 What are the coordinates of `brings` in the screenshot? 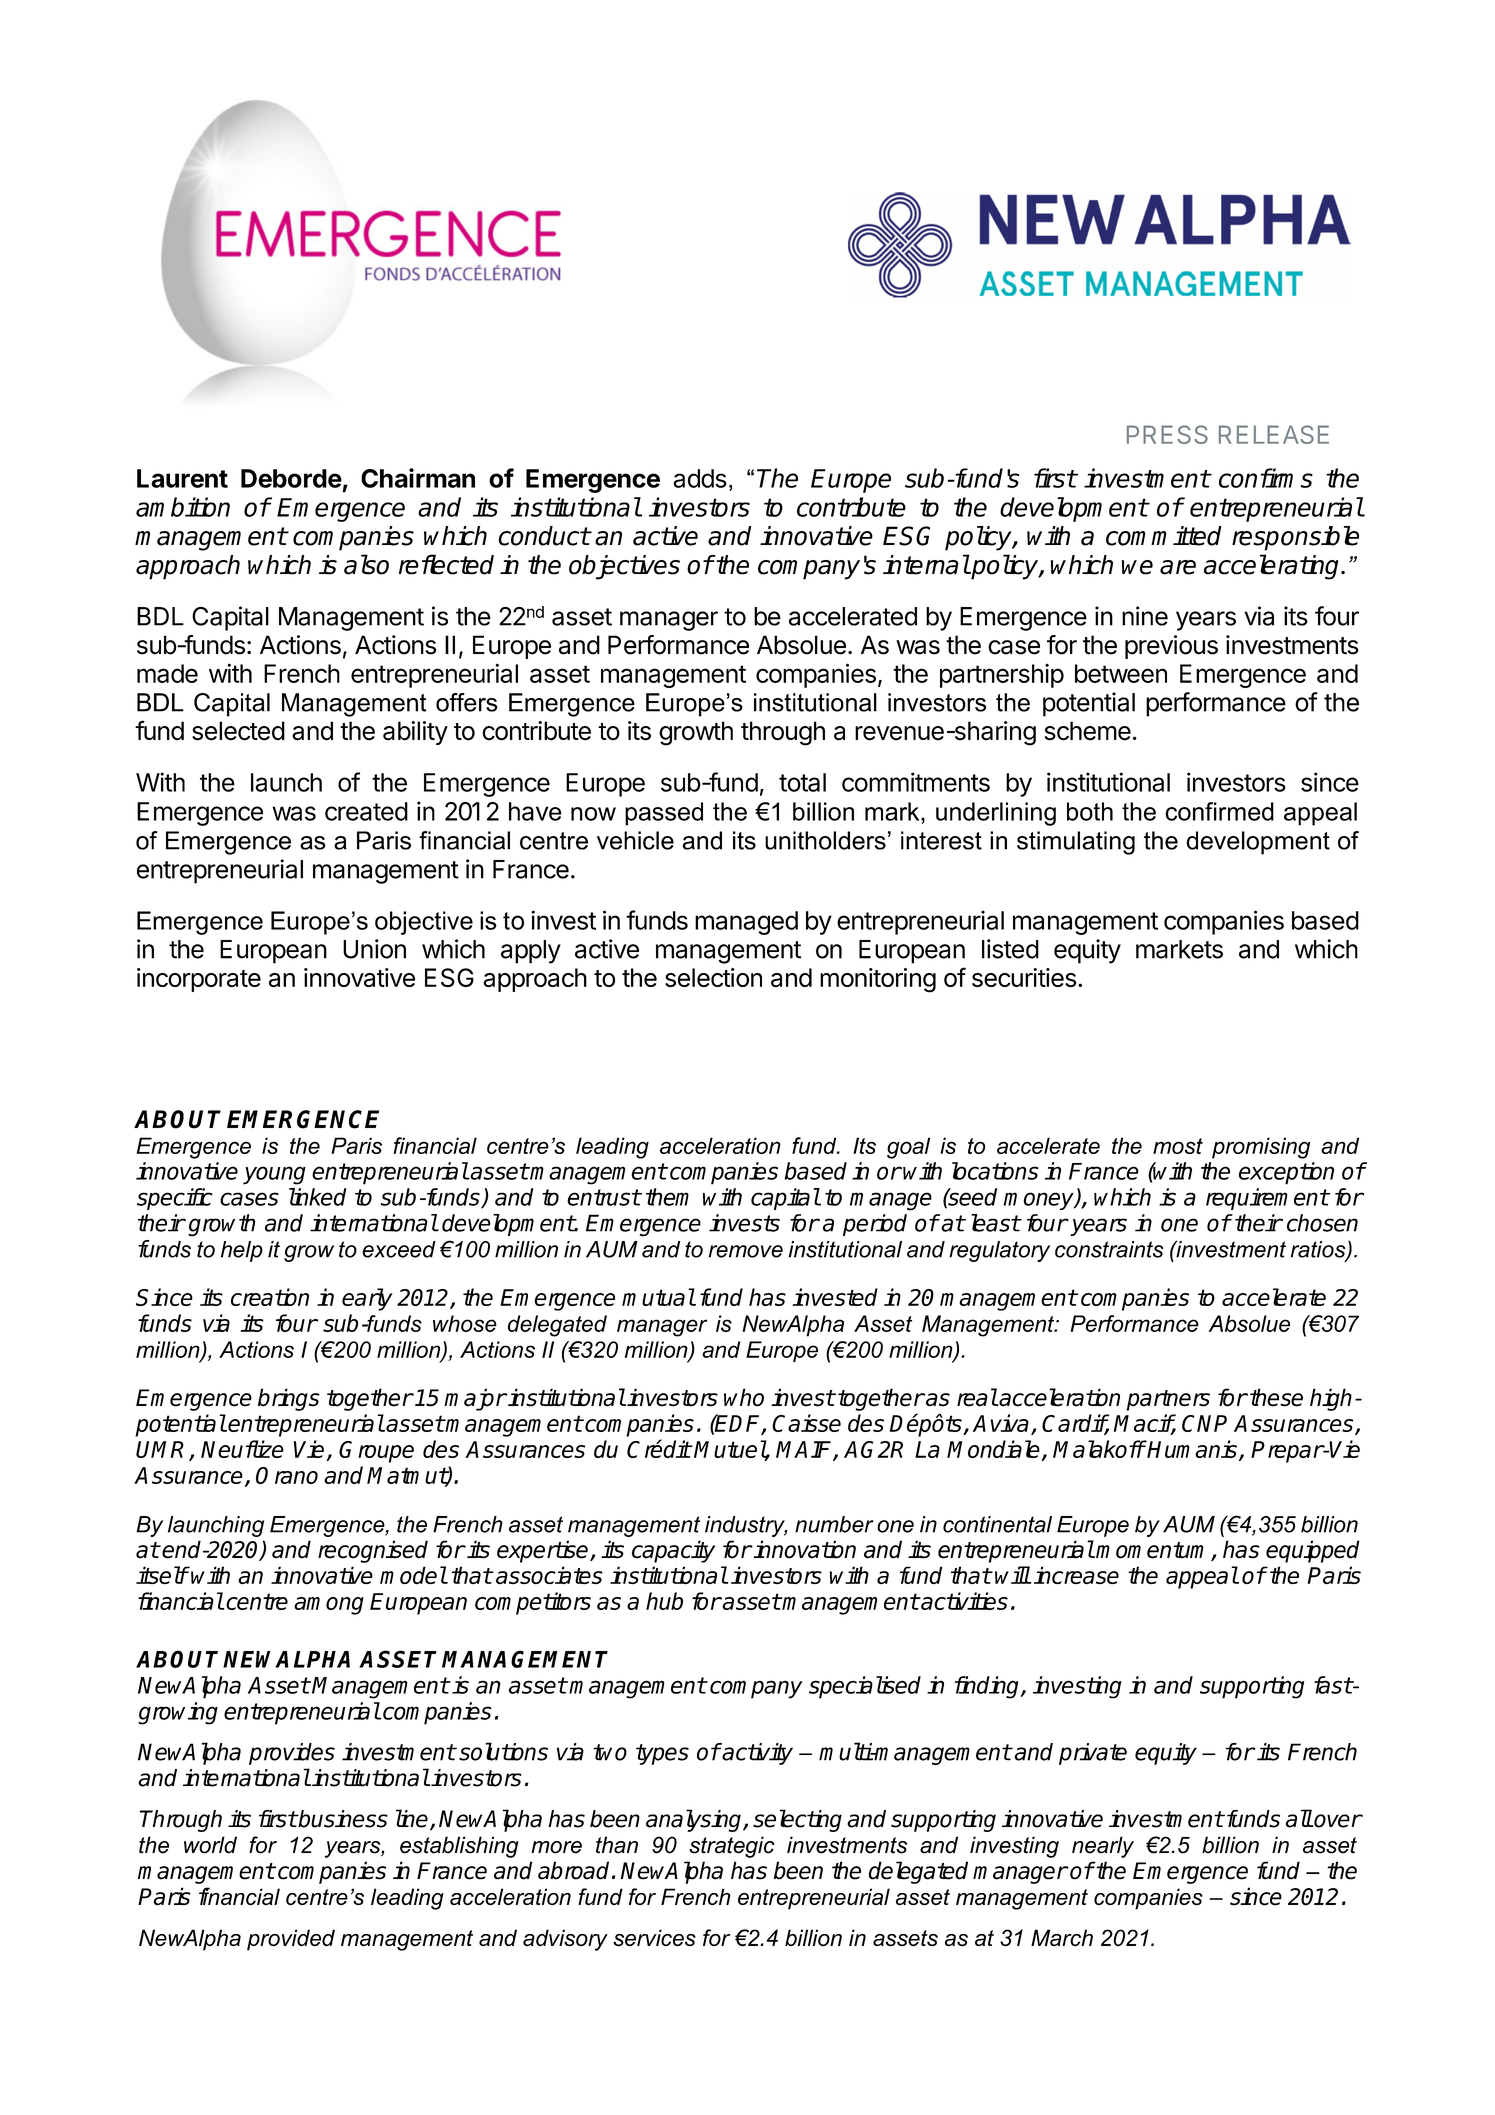 It's located at (289, 1399).
